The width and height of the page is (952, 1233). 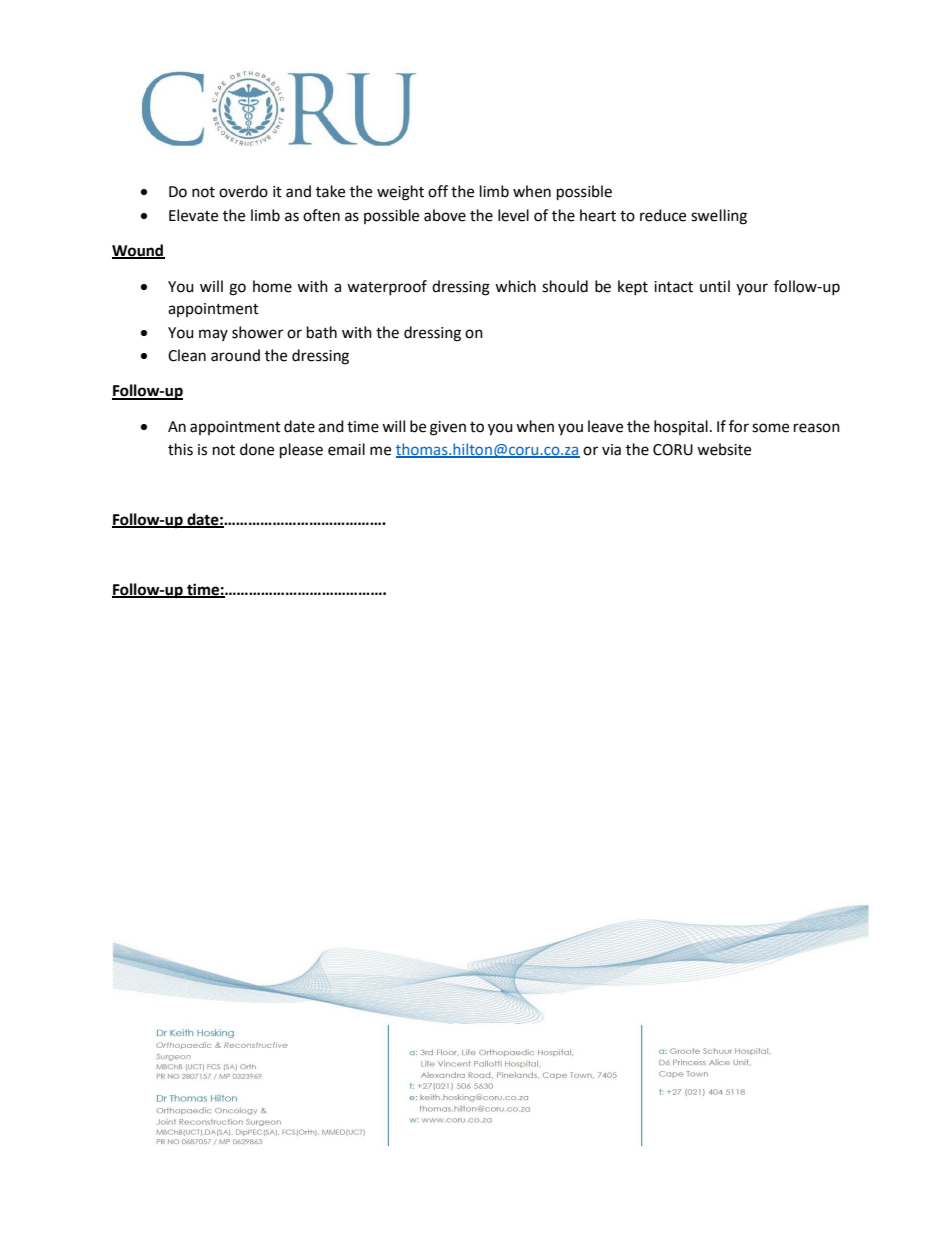 I want to click on around, so click(x=235, y=355).
